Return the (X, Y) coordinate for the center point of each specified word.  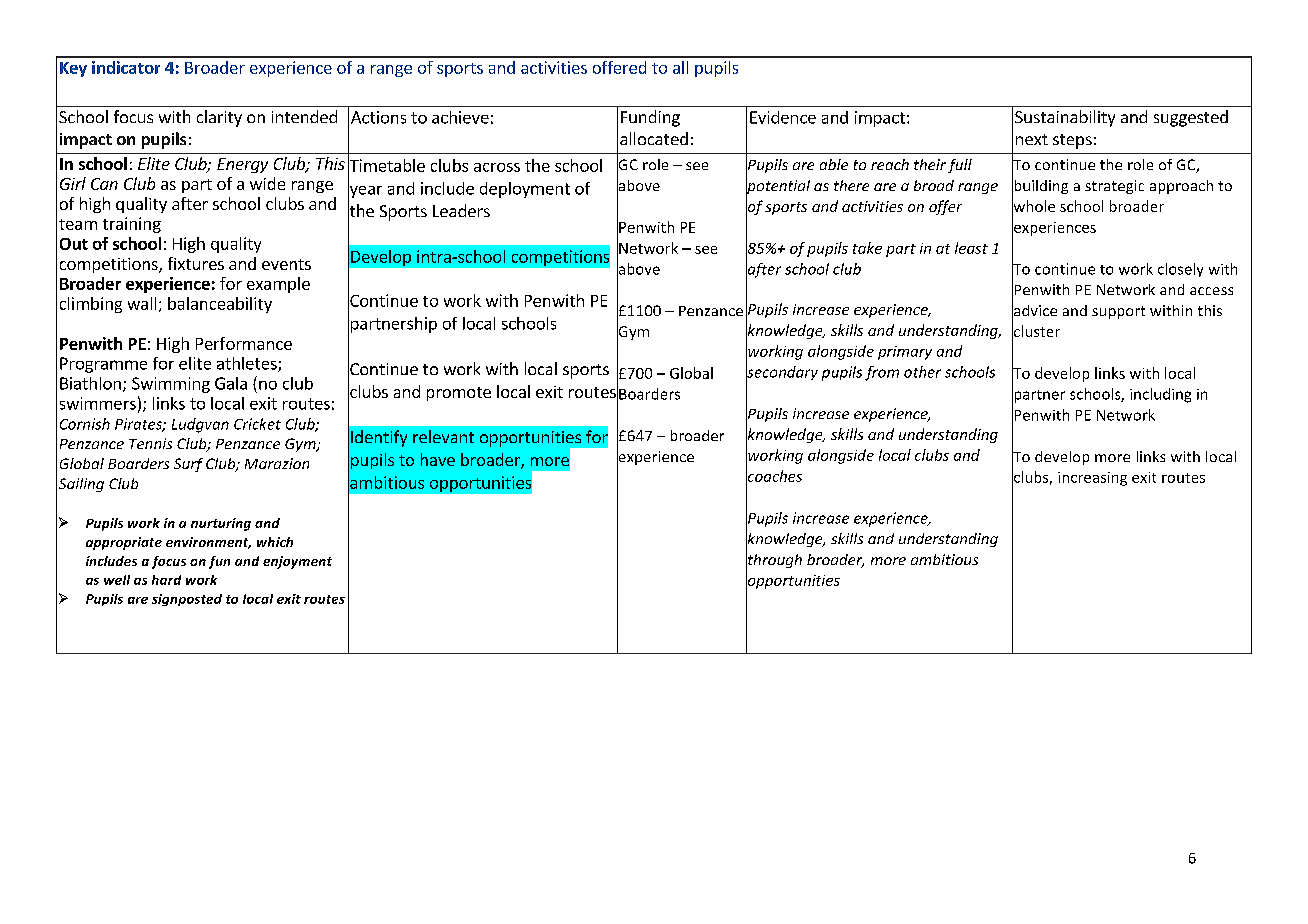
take (867, 248)
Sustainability (1065, 118)
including (1160, 395)
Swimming (171, 385)
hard (166, 580)
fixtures (196, 263)
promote (459, 394)
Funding (650, 118)
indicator (126, 67)
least (971, 248)
